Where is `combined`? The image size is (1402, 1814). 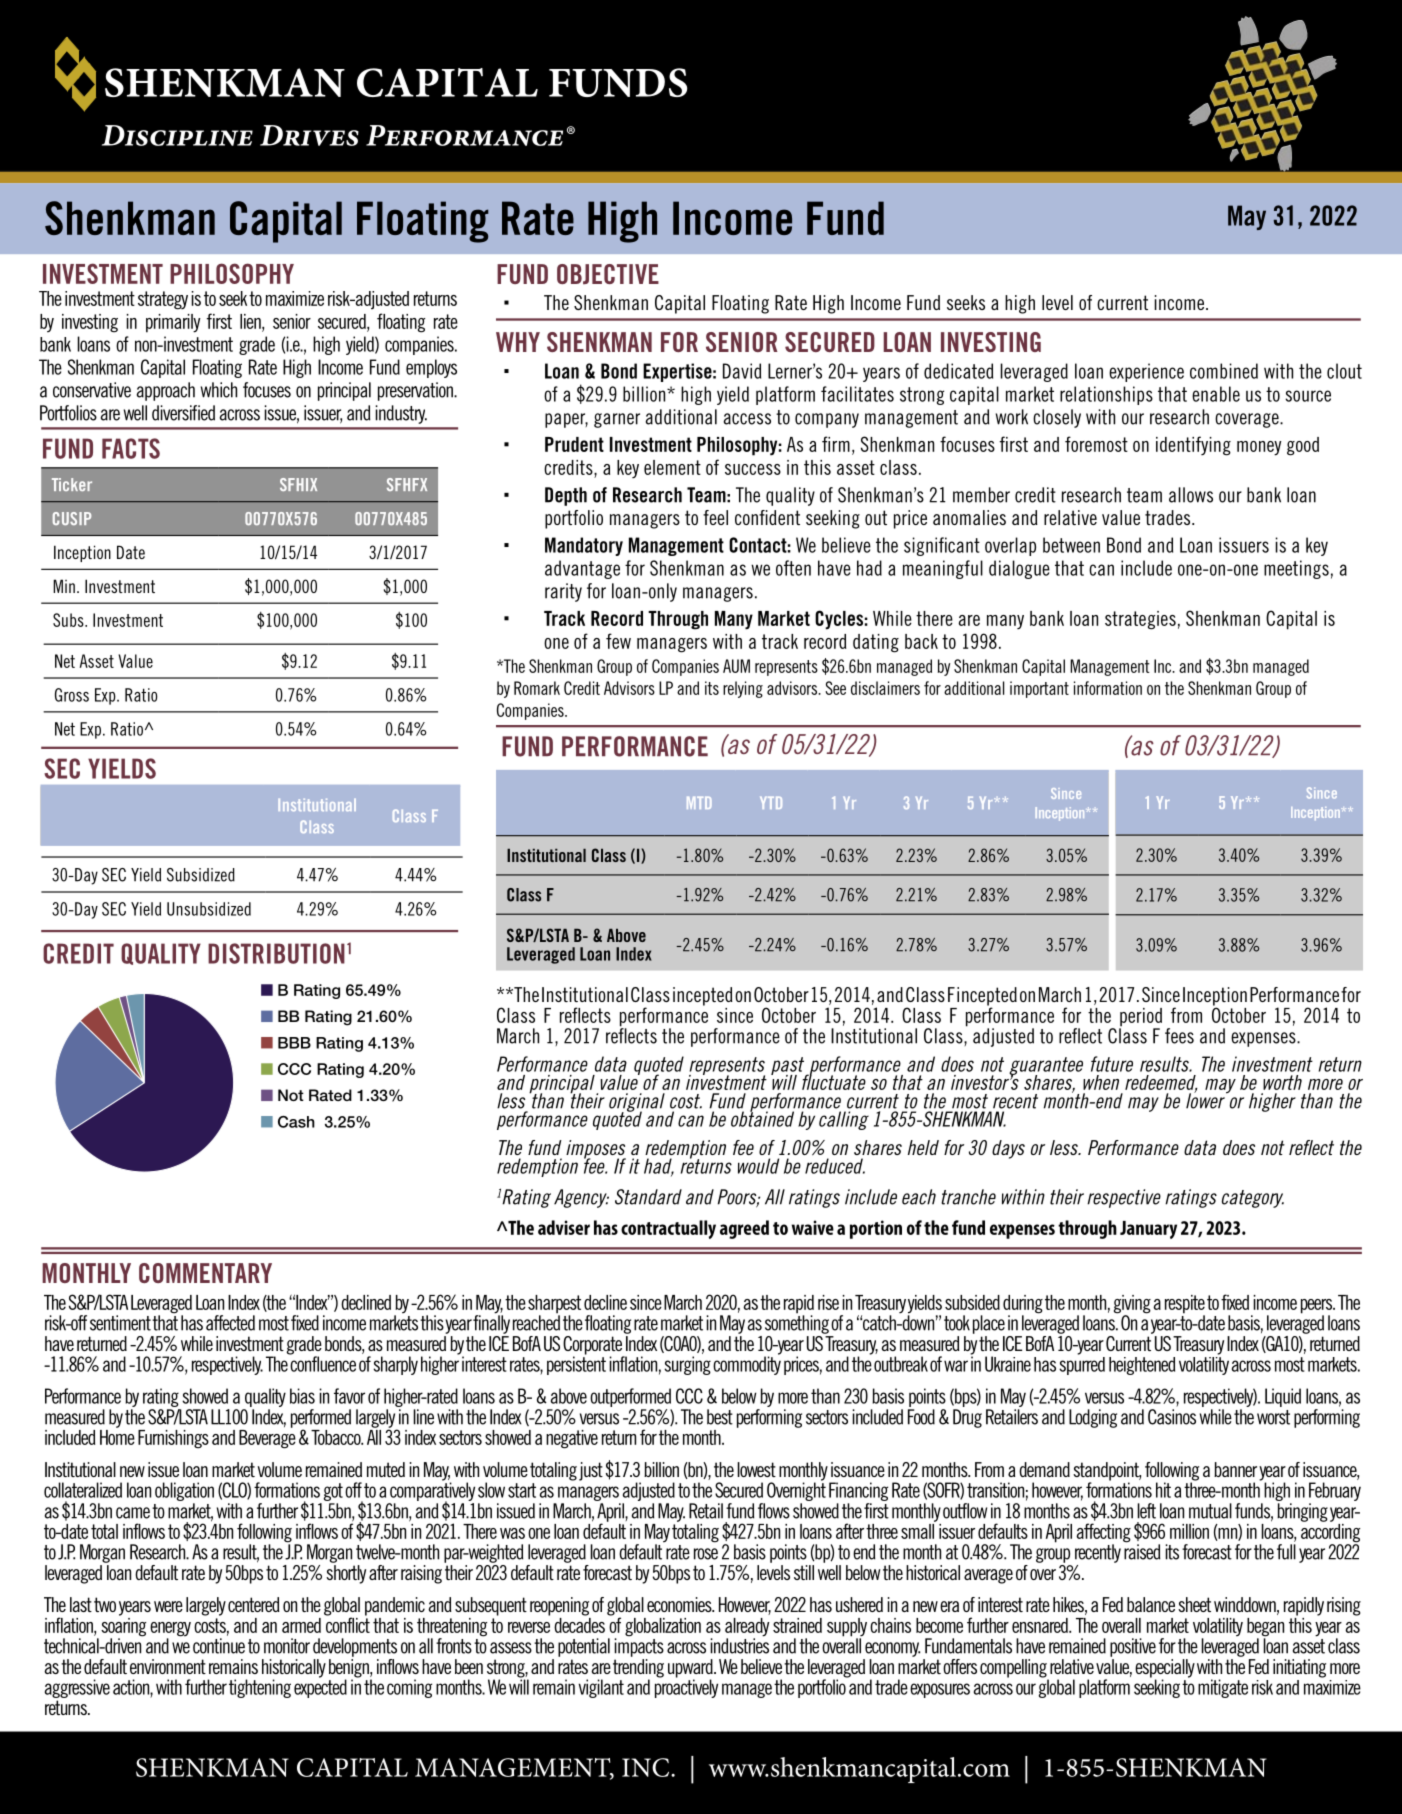 combined is located at coordinates (1224, 371).
